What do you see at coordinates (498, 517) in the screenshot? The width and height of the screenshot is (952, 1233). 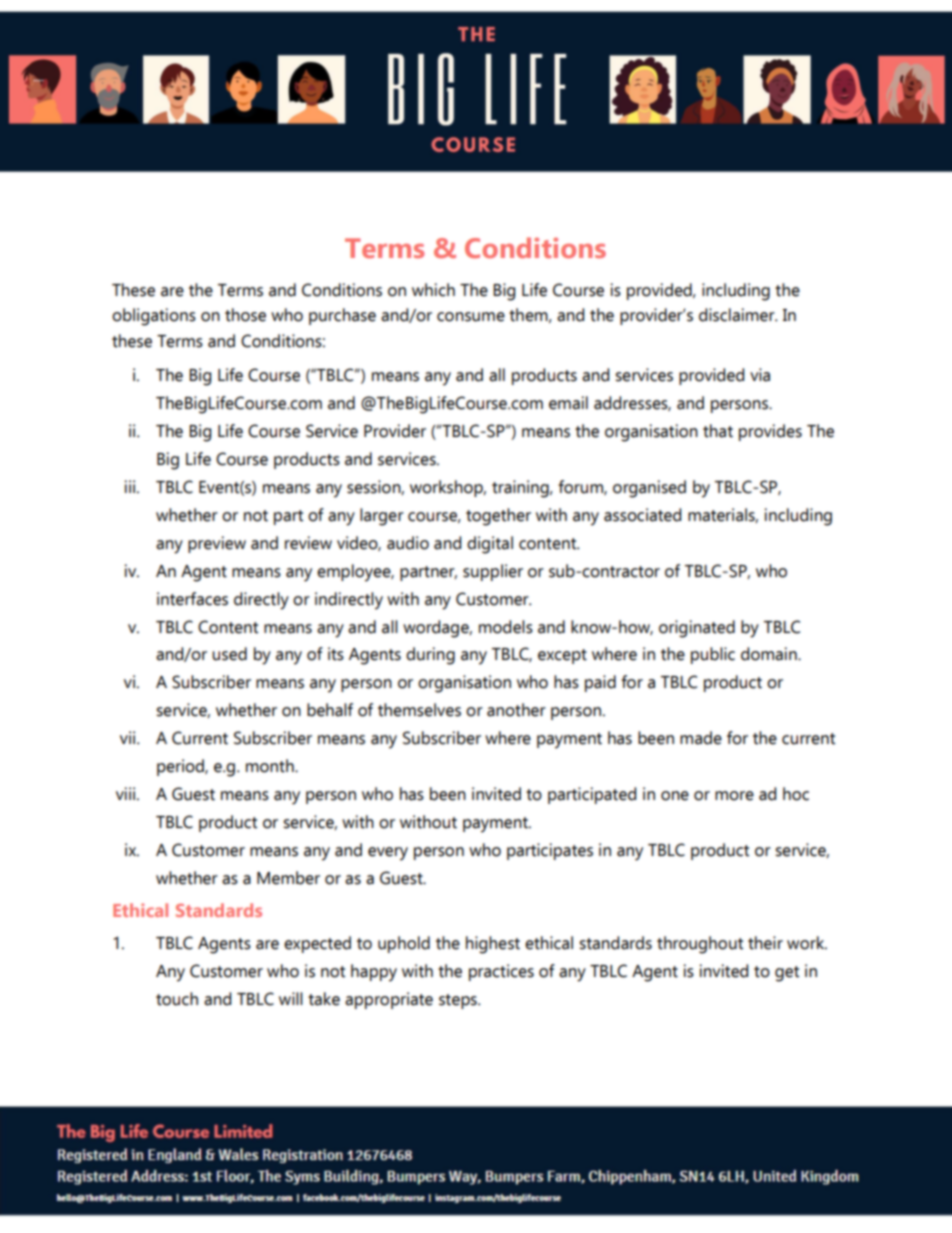 I see `together` at bounding box center [498, 517].
